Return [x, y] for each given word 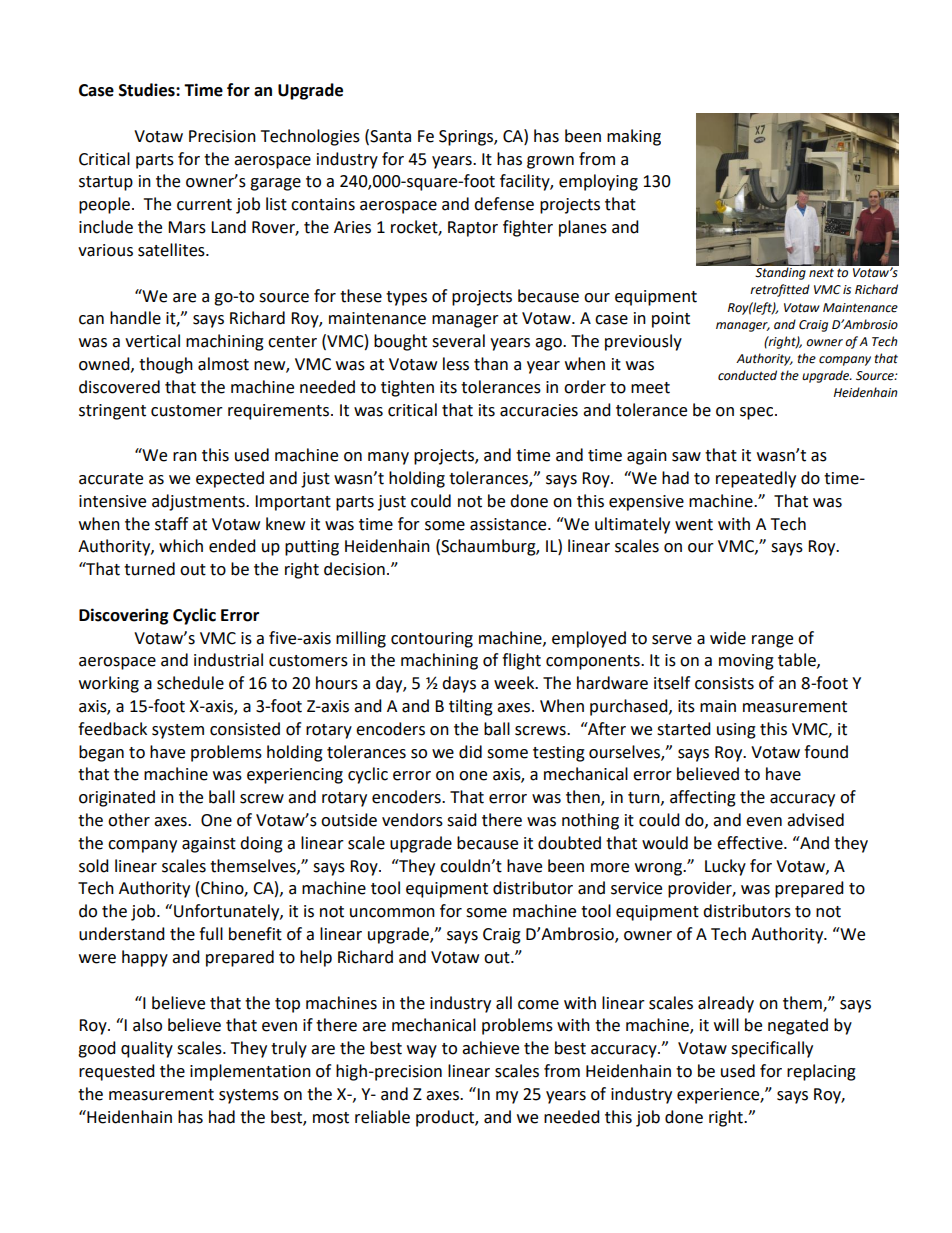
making [634, 137]
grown [550, 162]
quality [147, 1049]
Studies [148, 90]
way [422, 1051]
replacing [821, 1072]
